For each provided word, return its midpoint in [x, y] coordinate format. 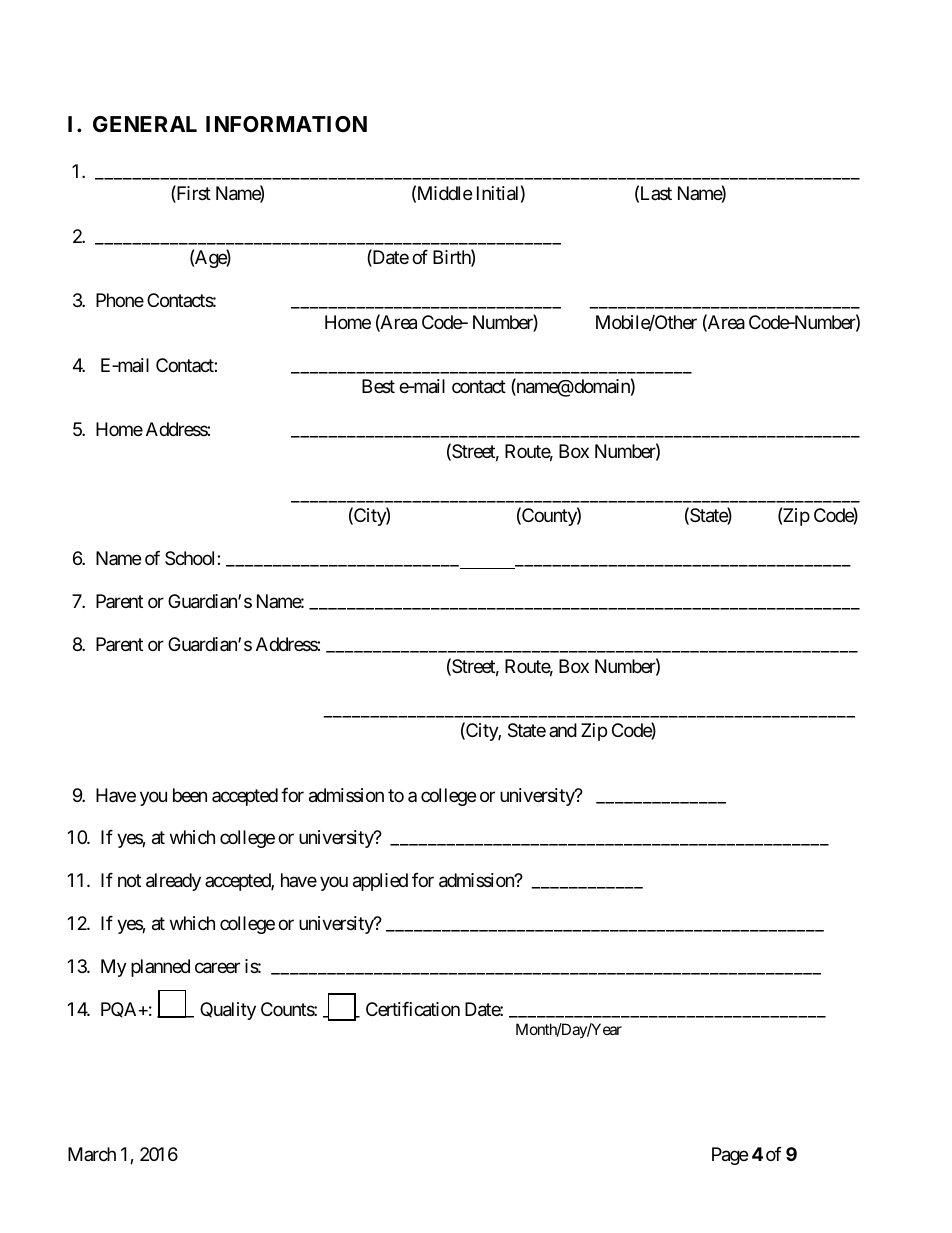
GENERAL [145, 124]
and [563, 730]
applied [380, 882]
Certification [413, 1009]
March [92, 1154]
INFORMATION [286, 124]
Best [378, 386]
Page [730, 1156]
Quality [228, 1011]
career [217, 968]
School [191, 558]
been [190, 795]
